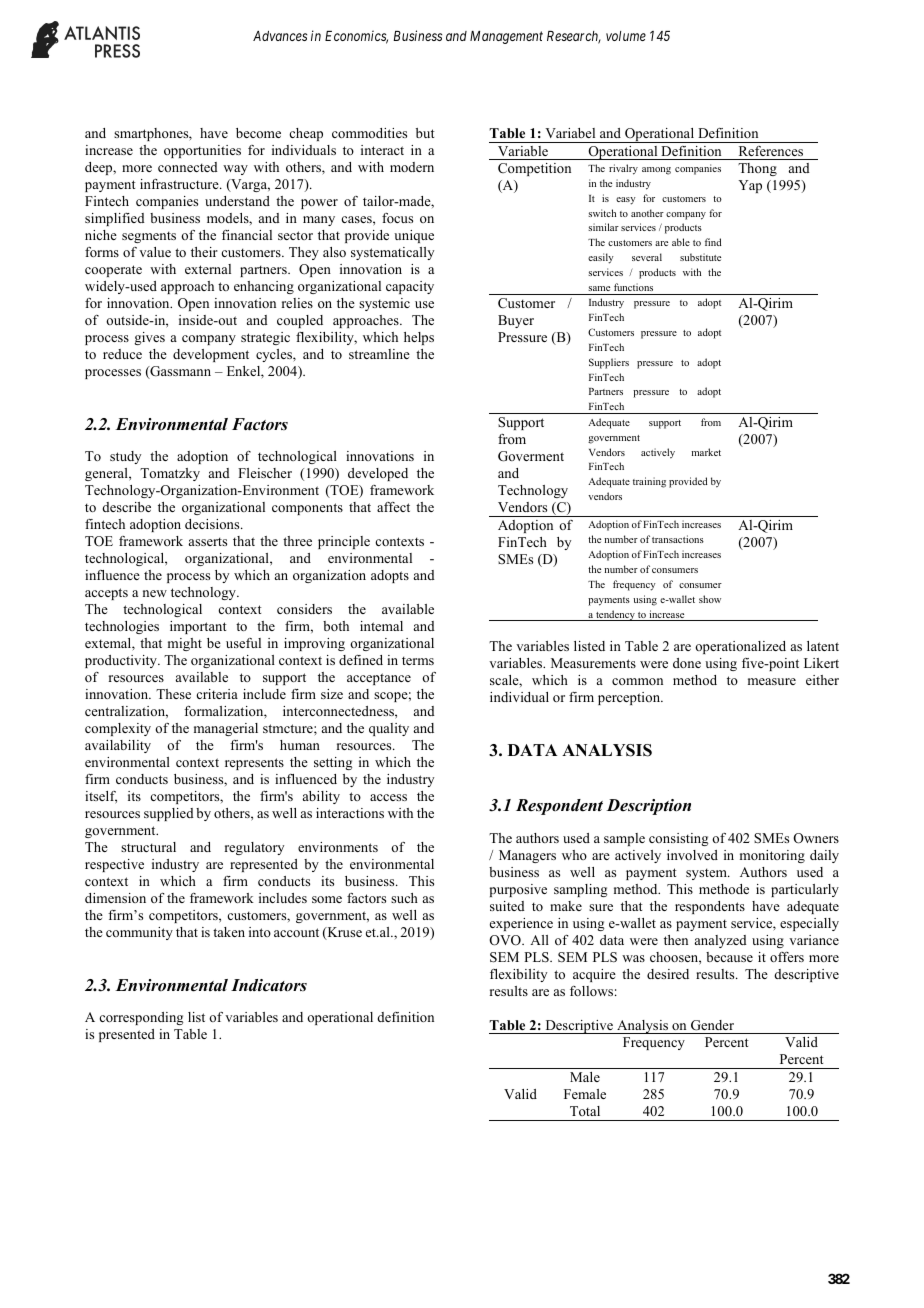 The width and height of the screenshot is (924, 1308). I want to click on supplied, so click(169, 814).
